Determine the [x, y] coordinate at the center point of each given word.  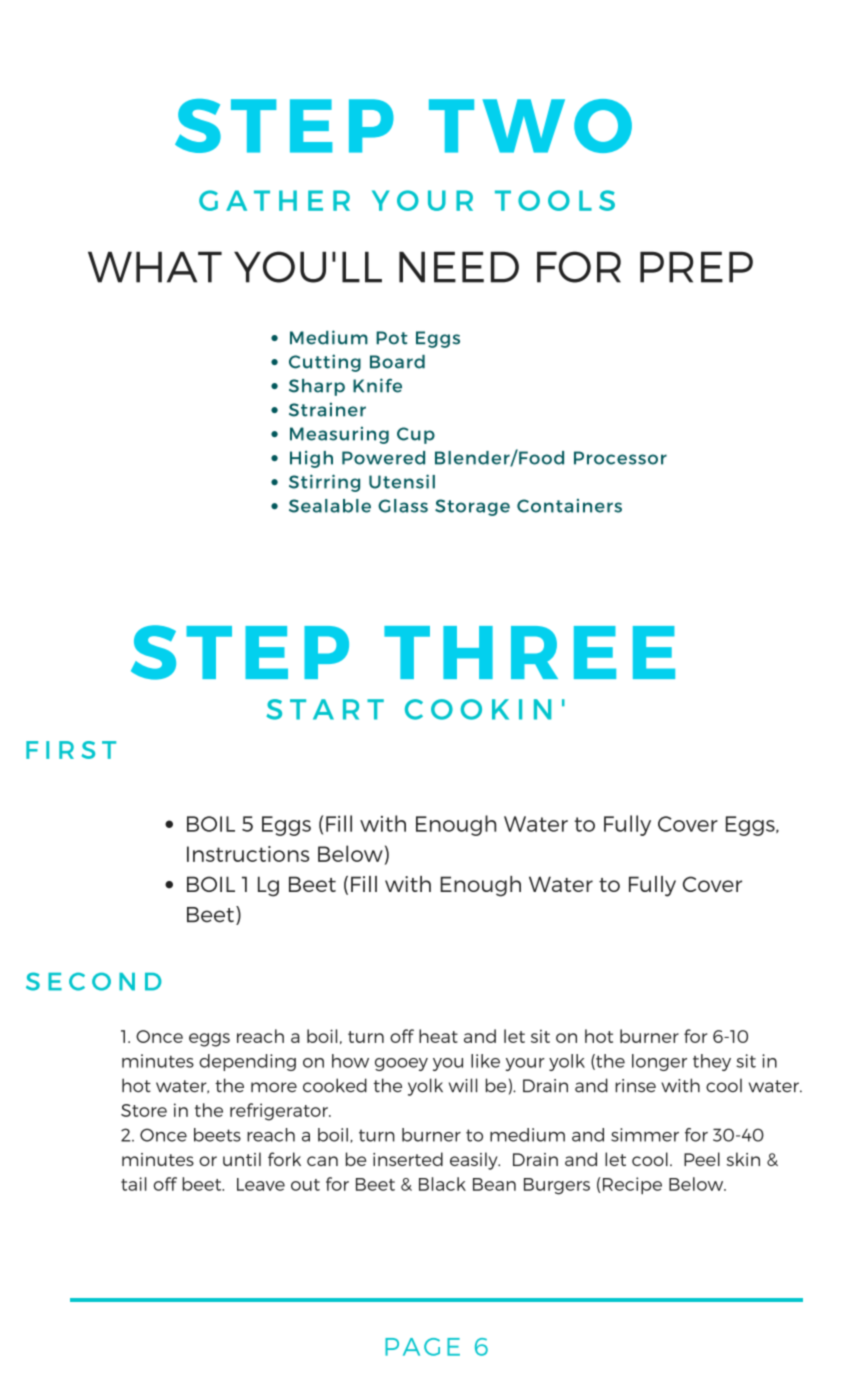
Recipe [631, 1186]
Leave [261, 1184]
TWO [530, 126]
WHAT [155, 267]
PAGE [422, 1347]
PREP [696, 267]
